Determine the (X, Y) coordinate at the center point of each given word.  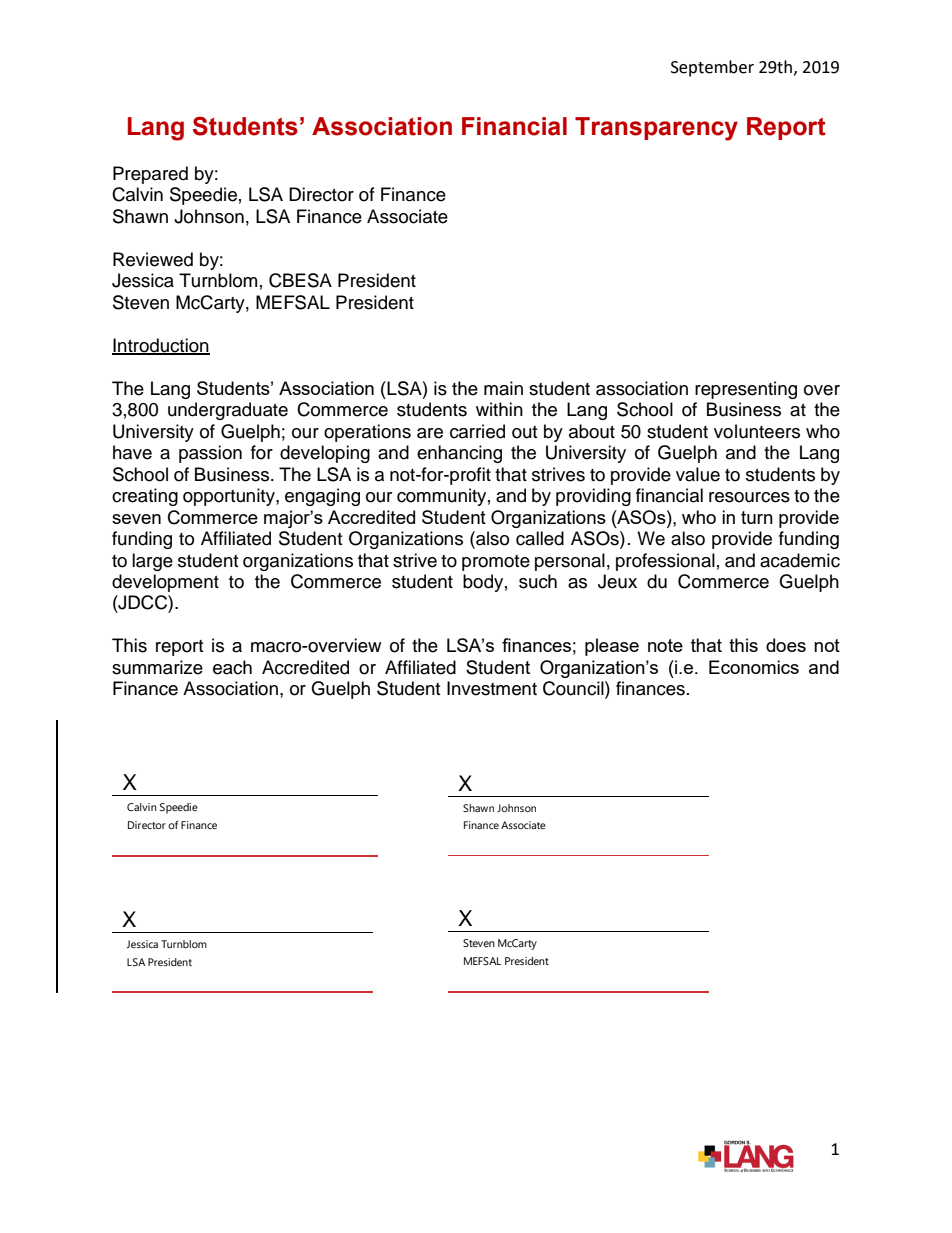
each (232, 667)
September (712, 68)
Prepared (150, 175)
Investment (492, 688)
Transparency (656, 129)
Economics (754, 667)
